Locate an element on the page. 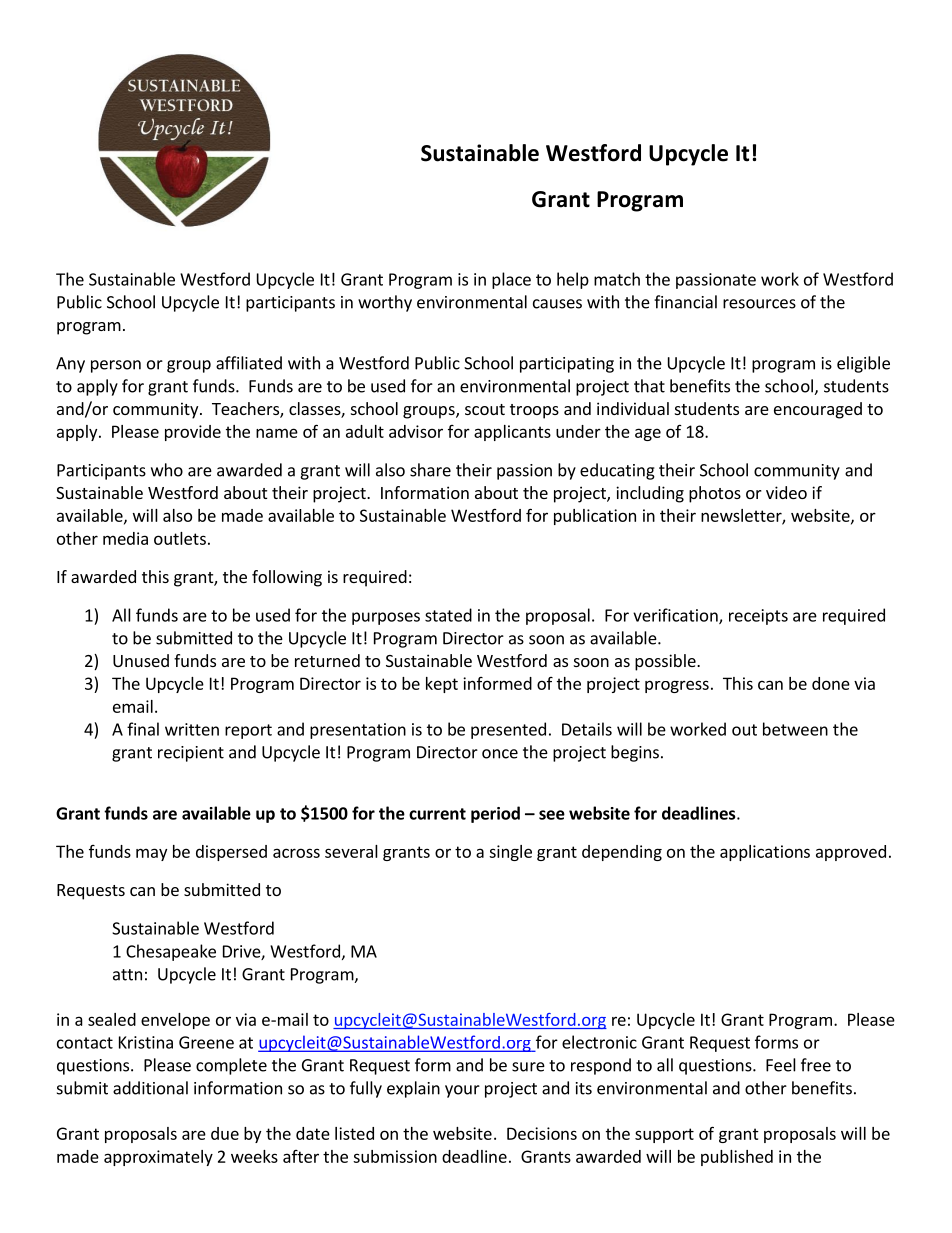  applications is located at coordinates (765, 853).
